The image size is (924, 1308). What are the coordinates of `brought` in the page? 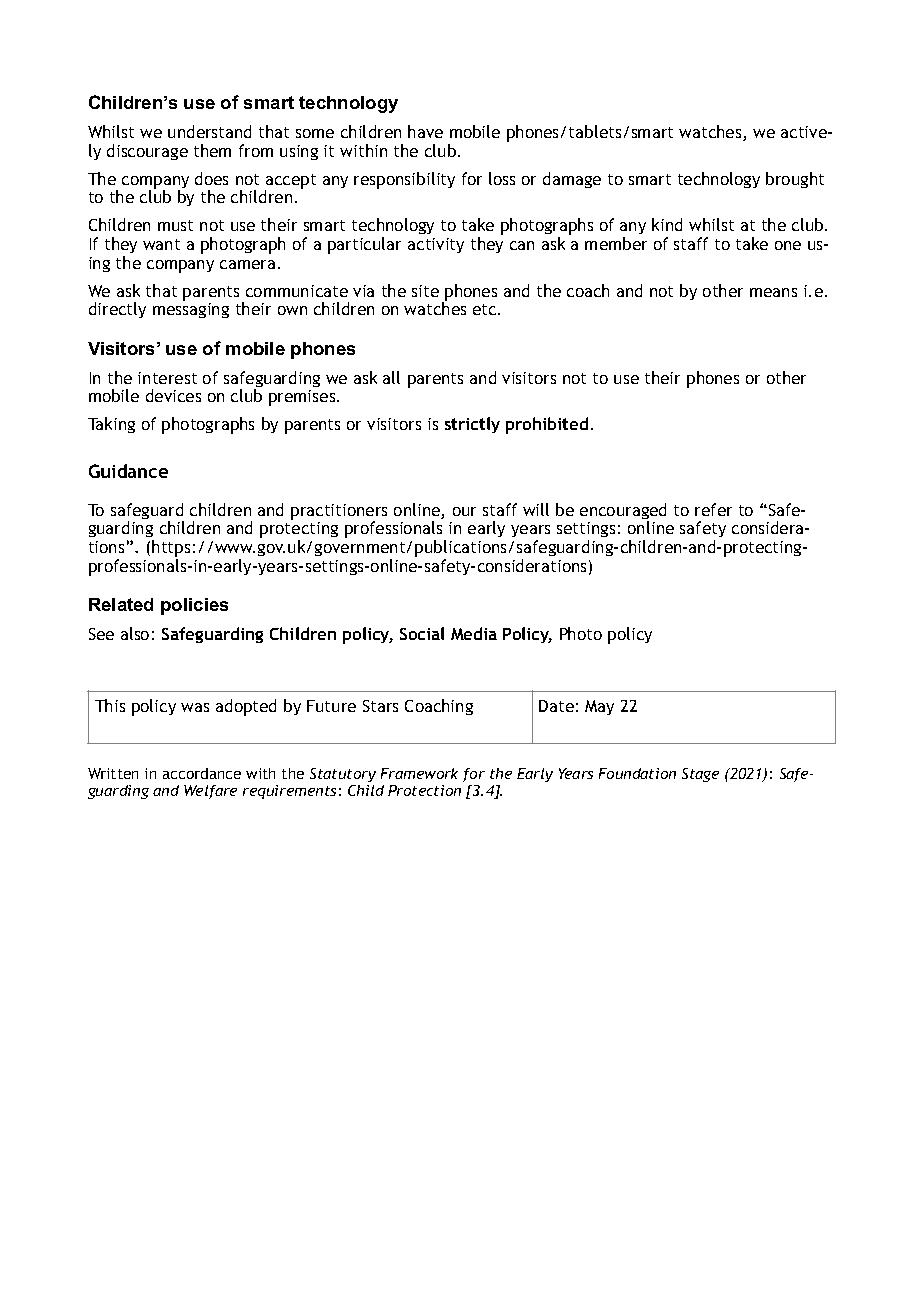 It's located at (795, 180).
